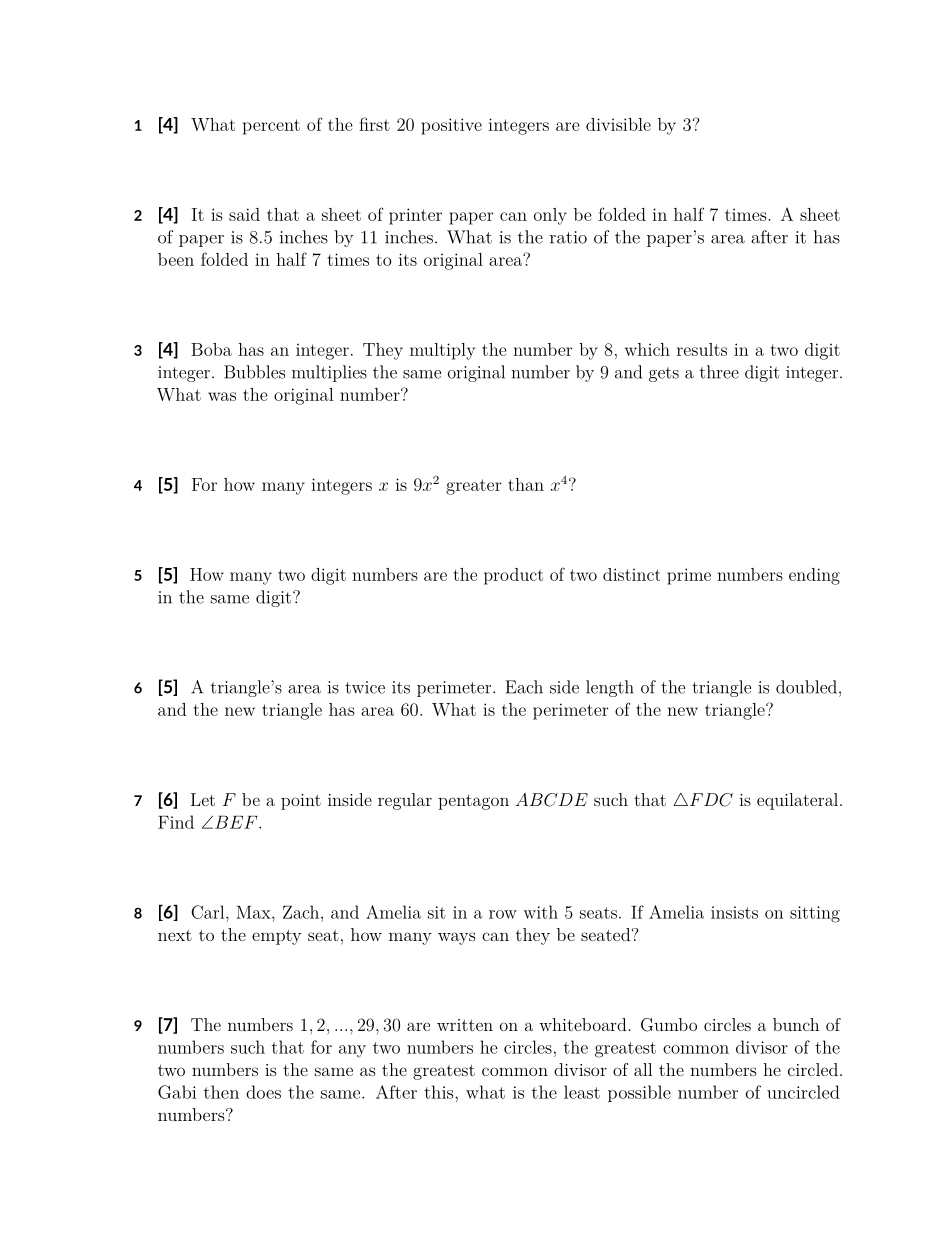 This page has height=1233, width=952. What do you see at coordinates (451, 126) in the page?
I see `positive` at bounding box center [451, 126].
